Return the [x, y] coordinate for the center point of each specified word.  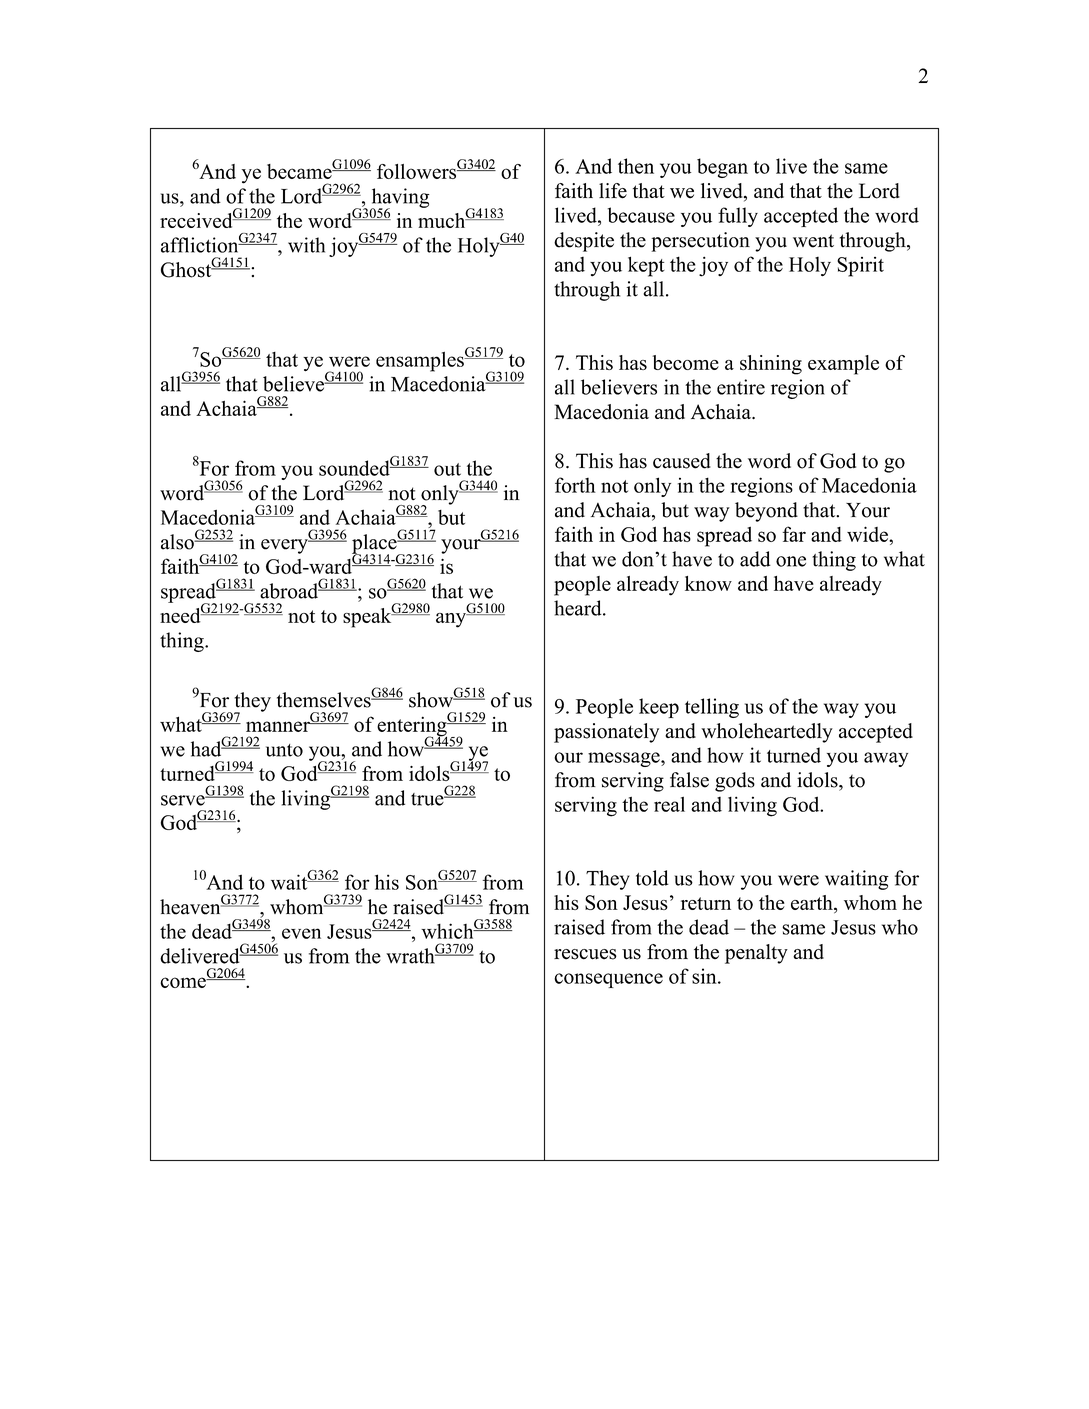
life [613, 191]
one [791, 561]
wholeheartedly [767, 733]
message [625, 759]
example [843, 365]
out [447, 469]
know [708, 583]
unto [284, 750]
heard [579, 608]
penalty [756, 954]
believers [619, 387]
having [399, 199]
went [813, 241]
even [301, 933]
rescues [585, 954]
